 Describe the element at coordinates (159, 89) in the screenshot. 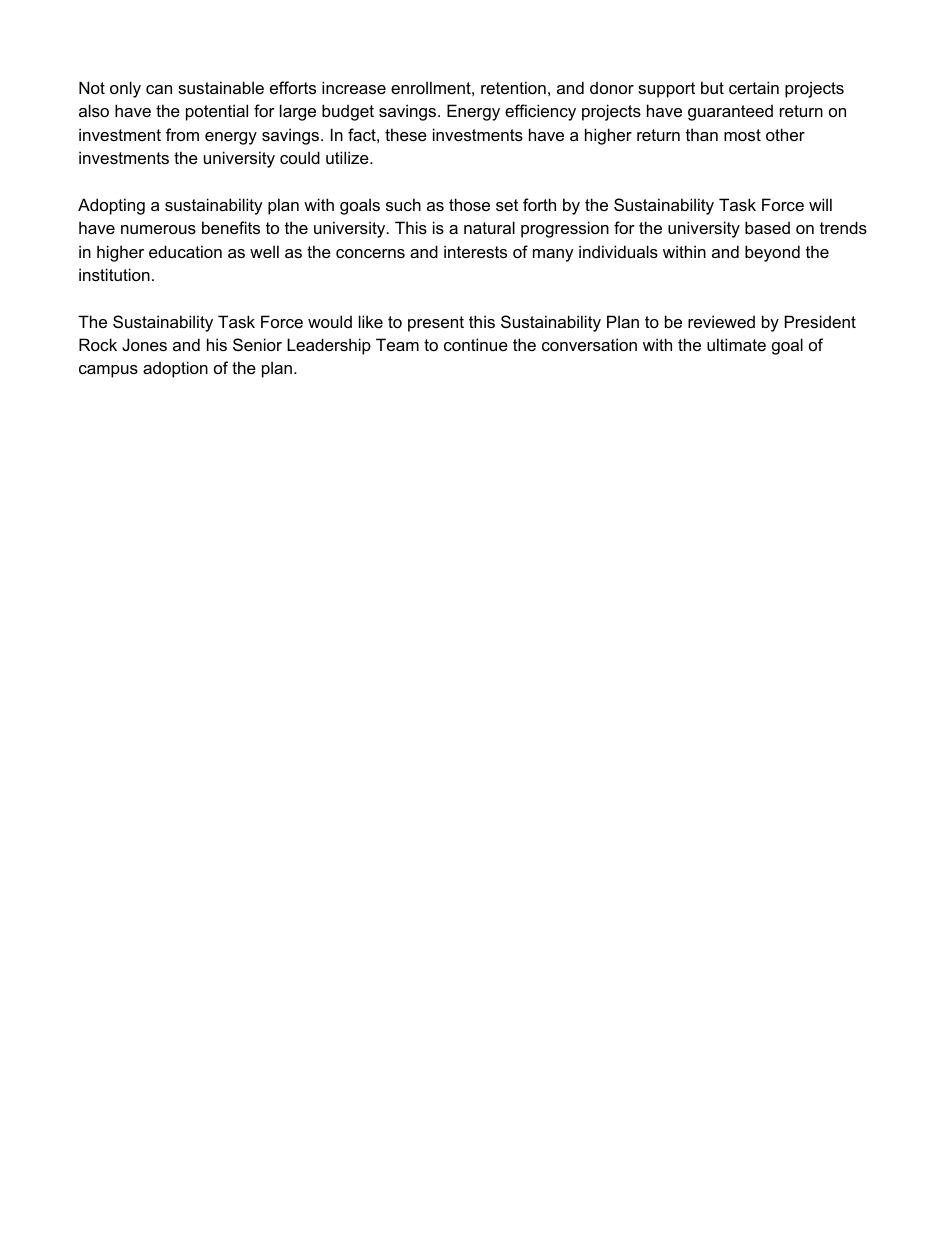

I see `can` at that location.
